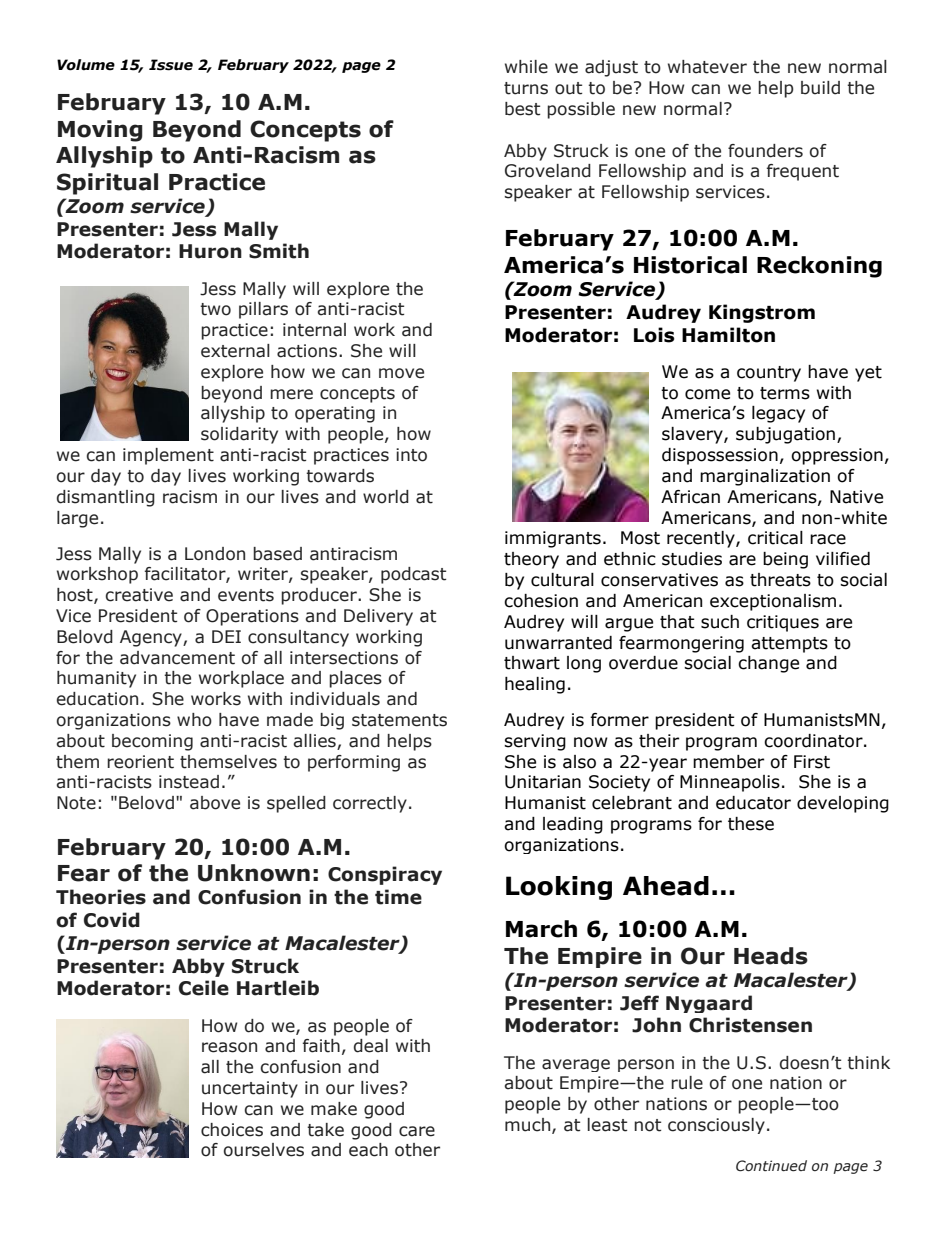 This page has height=1233, width=952. I want to click on Unitarian, so click(543, 782).
